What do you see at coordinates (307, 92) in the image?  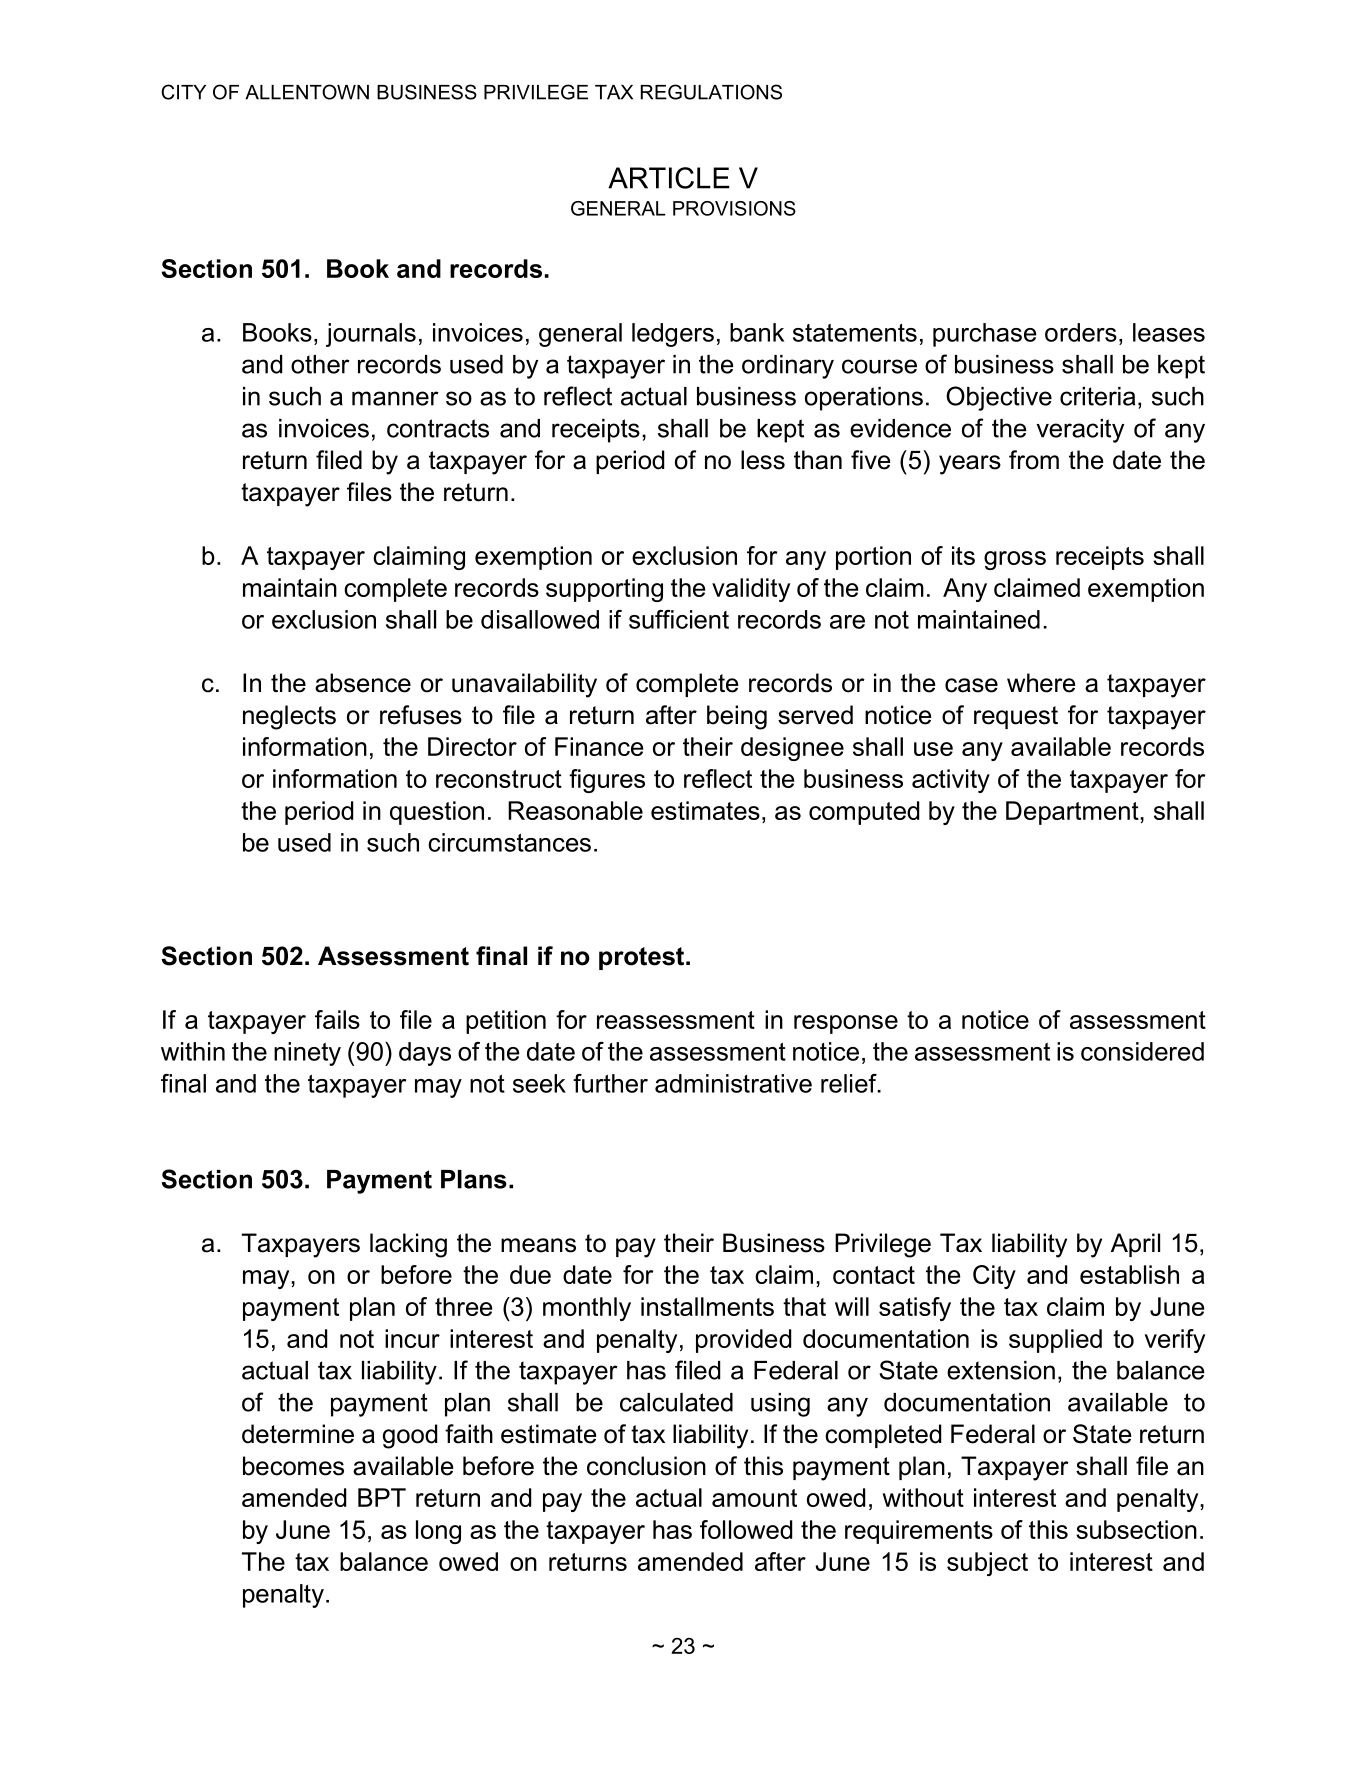 I see `ALLENTOWN` at bounding box center [307, 92].
